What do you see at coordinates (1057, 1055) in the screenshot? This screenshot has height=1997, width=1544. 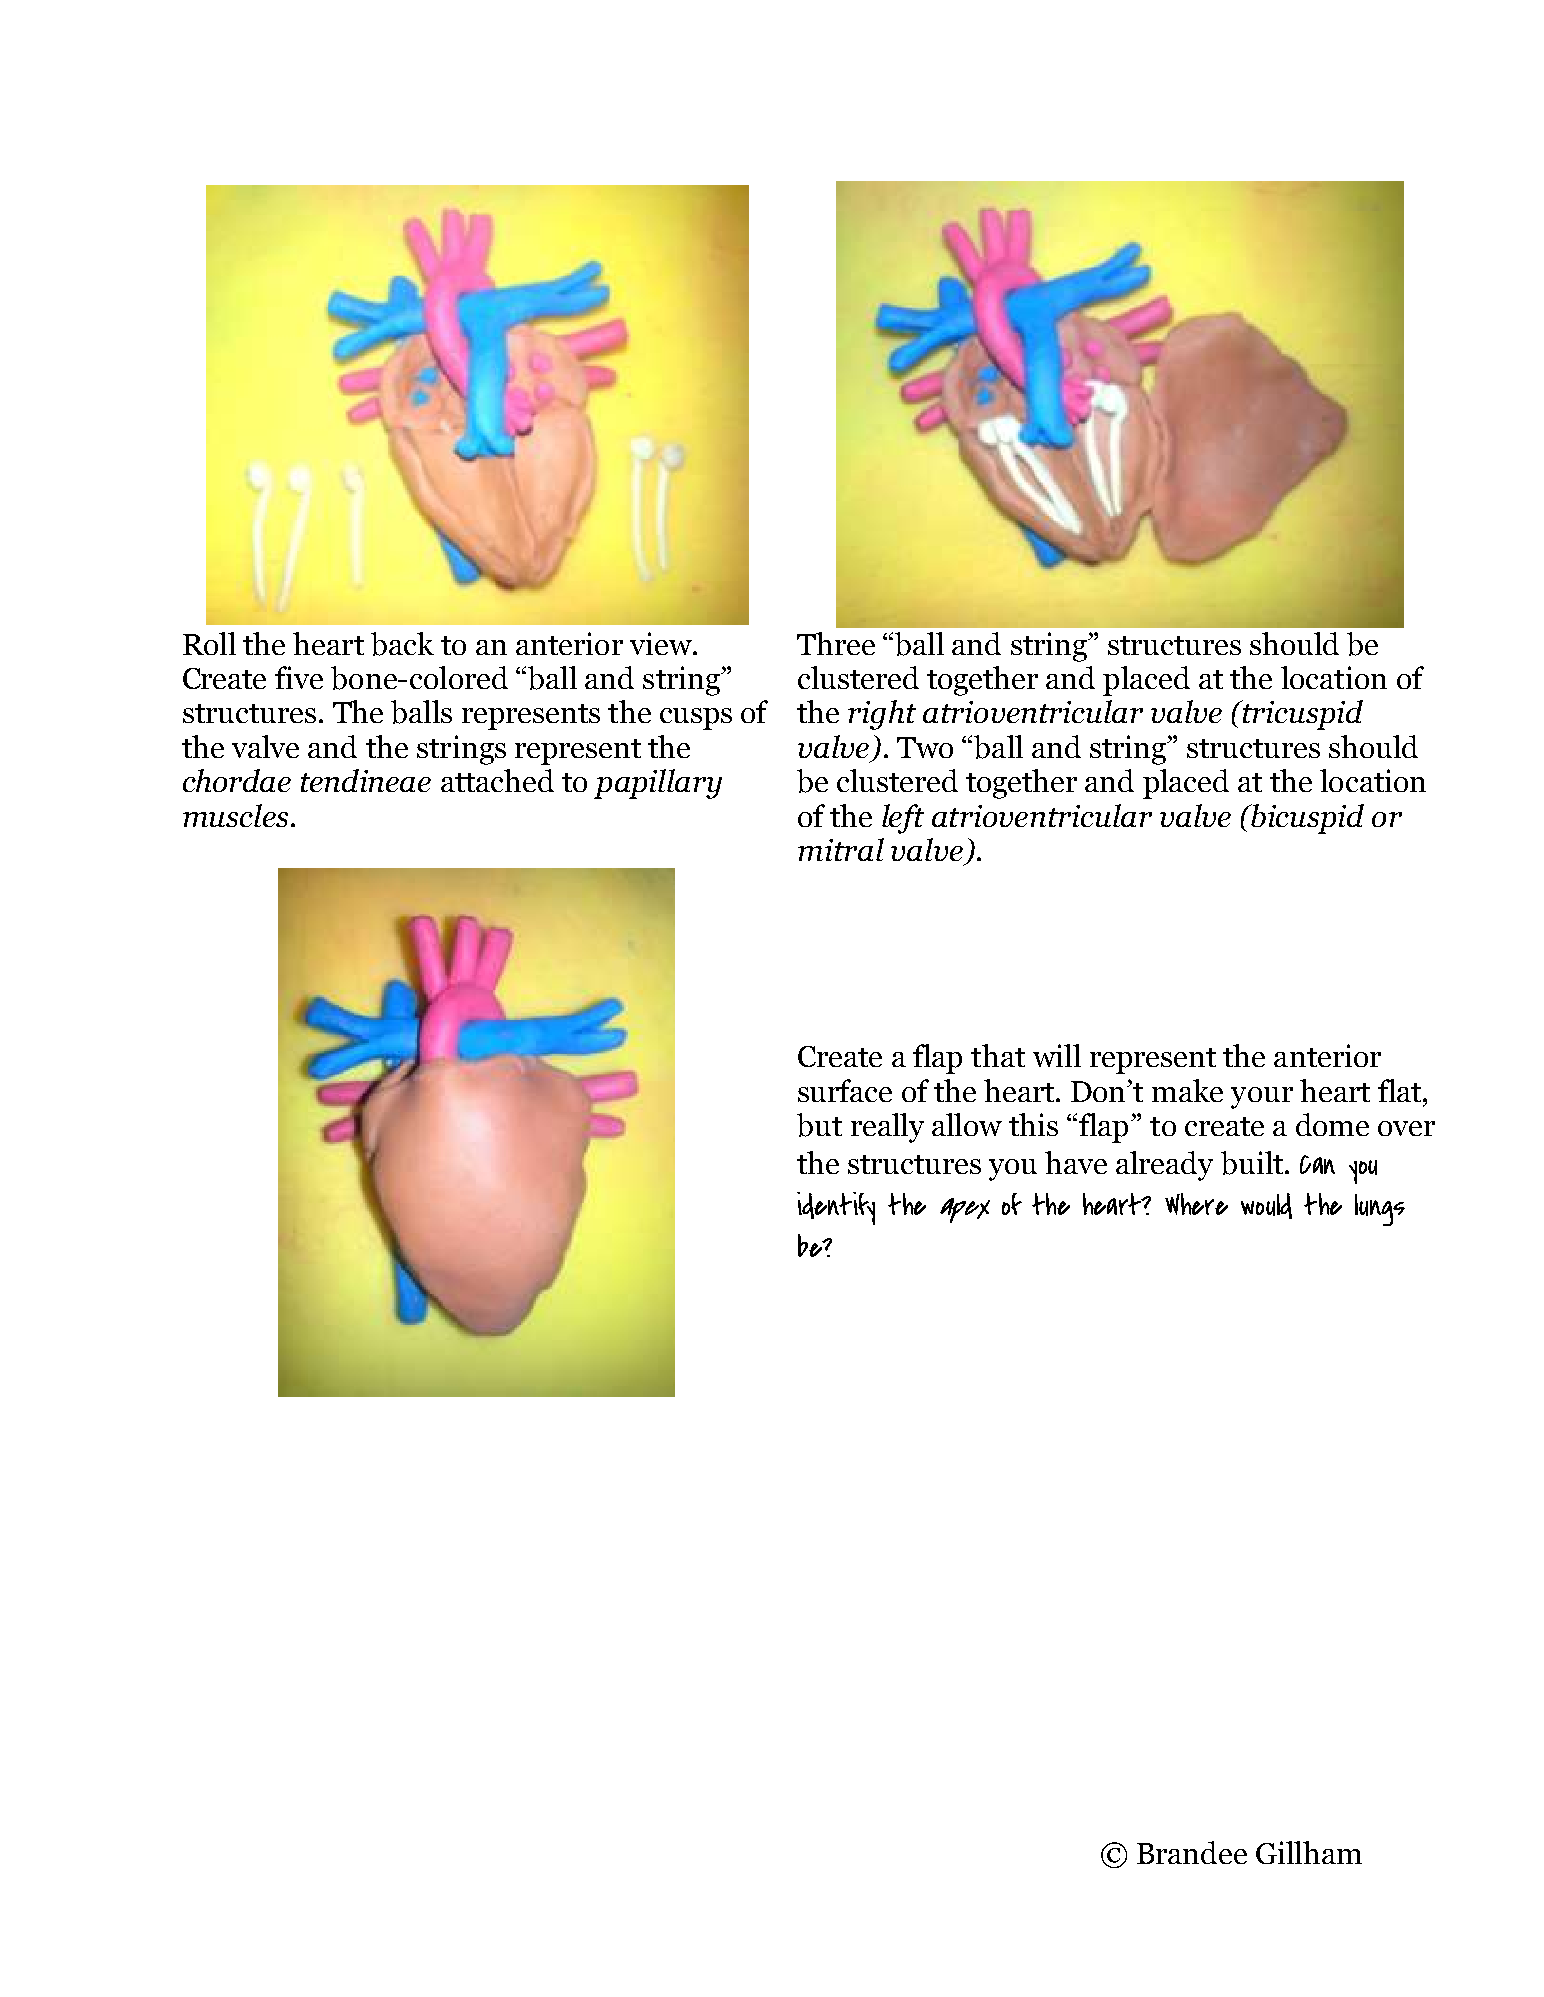 I see `will` at bounding box center [1057, 1055].
